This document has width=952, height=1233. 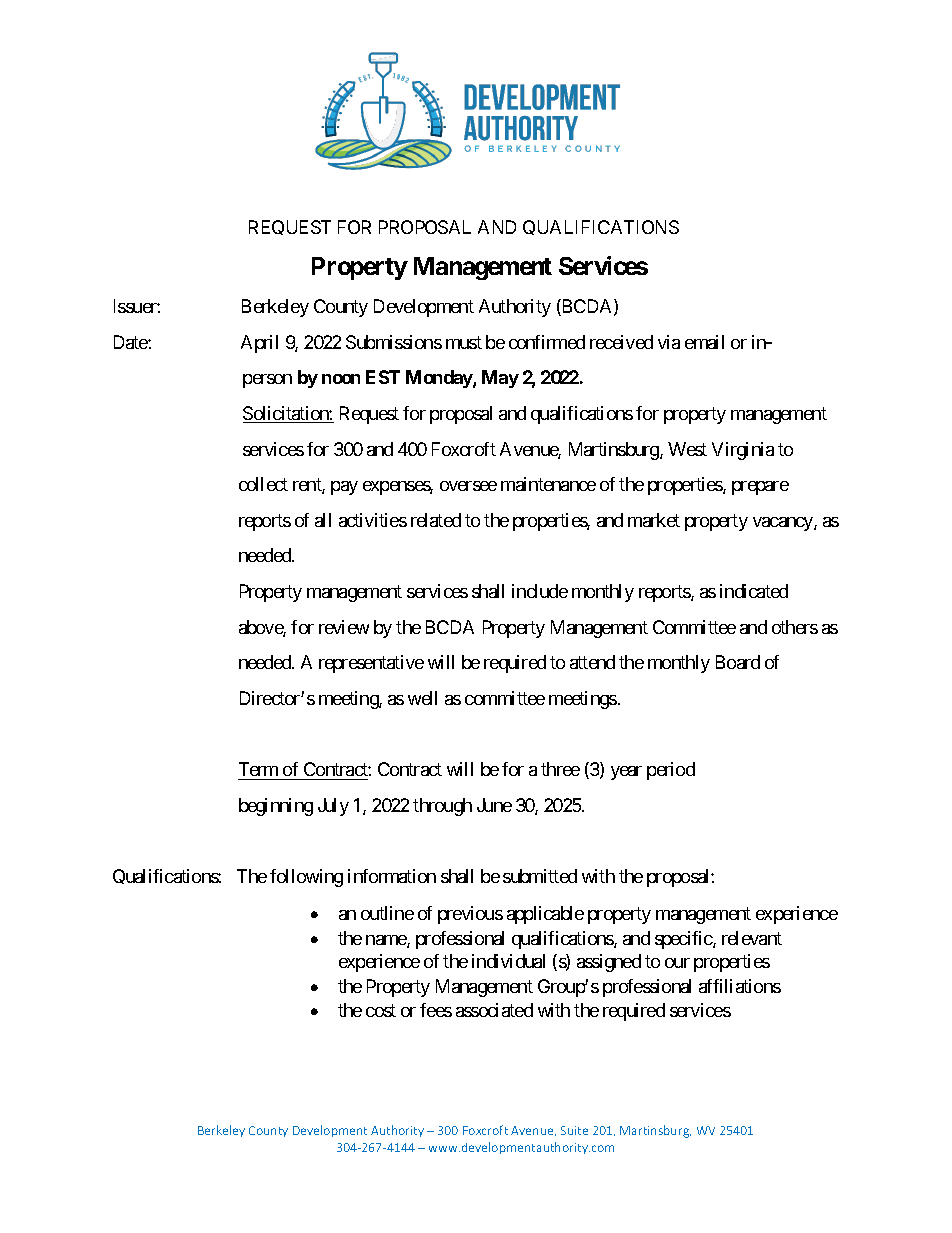 I want to click on associated, so click(x=494, y=1010).
